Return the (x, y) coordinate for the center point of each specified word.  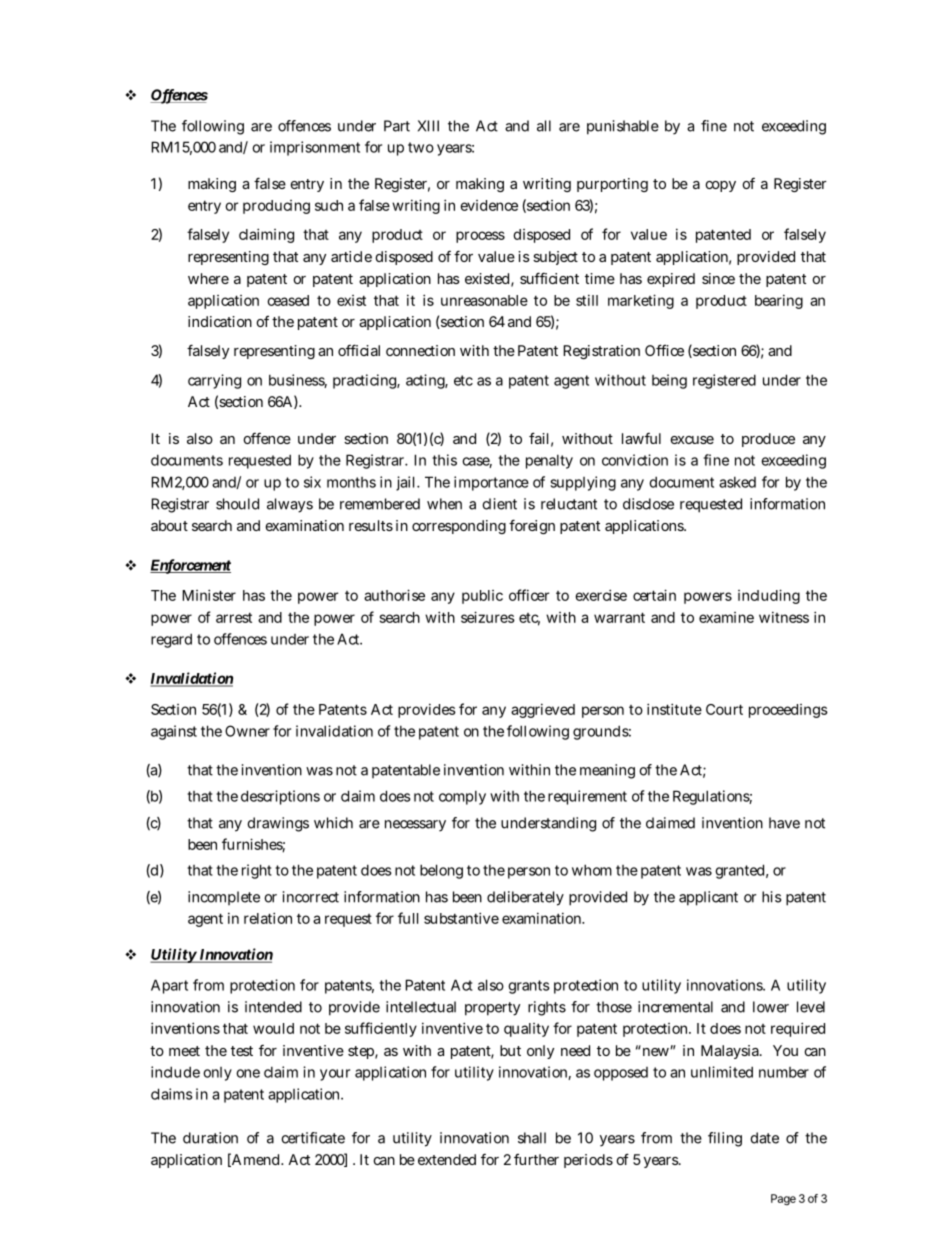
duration (210, 1138)
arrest (234, 617)
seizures (488, 617)
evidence (489, 205)
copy (721, 186)
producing (276, 207)
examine (726, 617)
